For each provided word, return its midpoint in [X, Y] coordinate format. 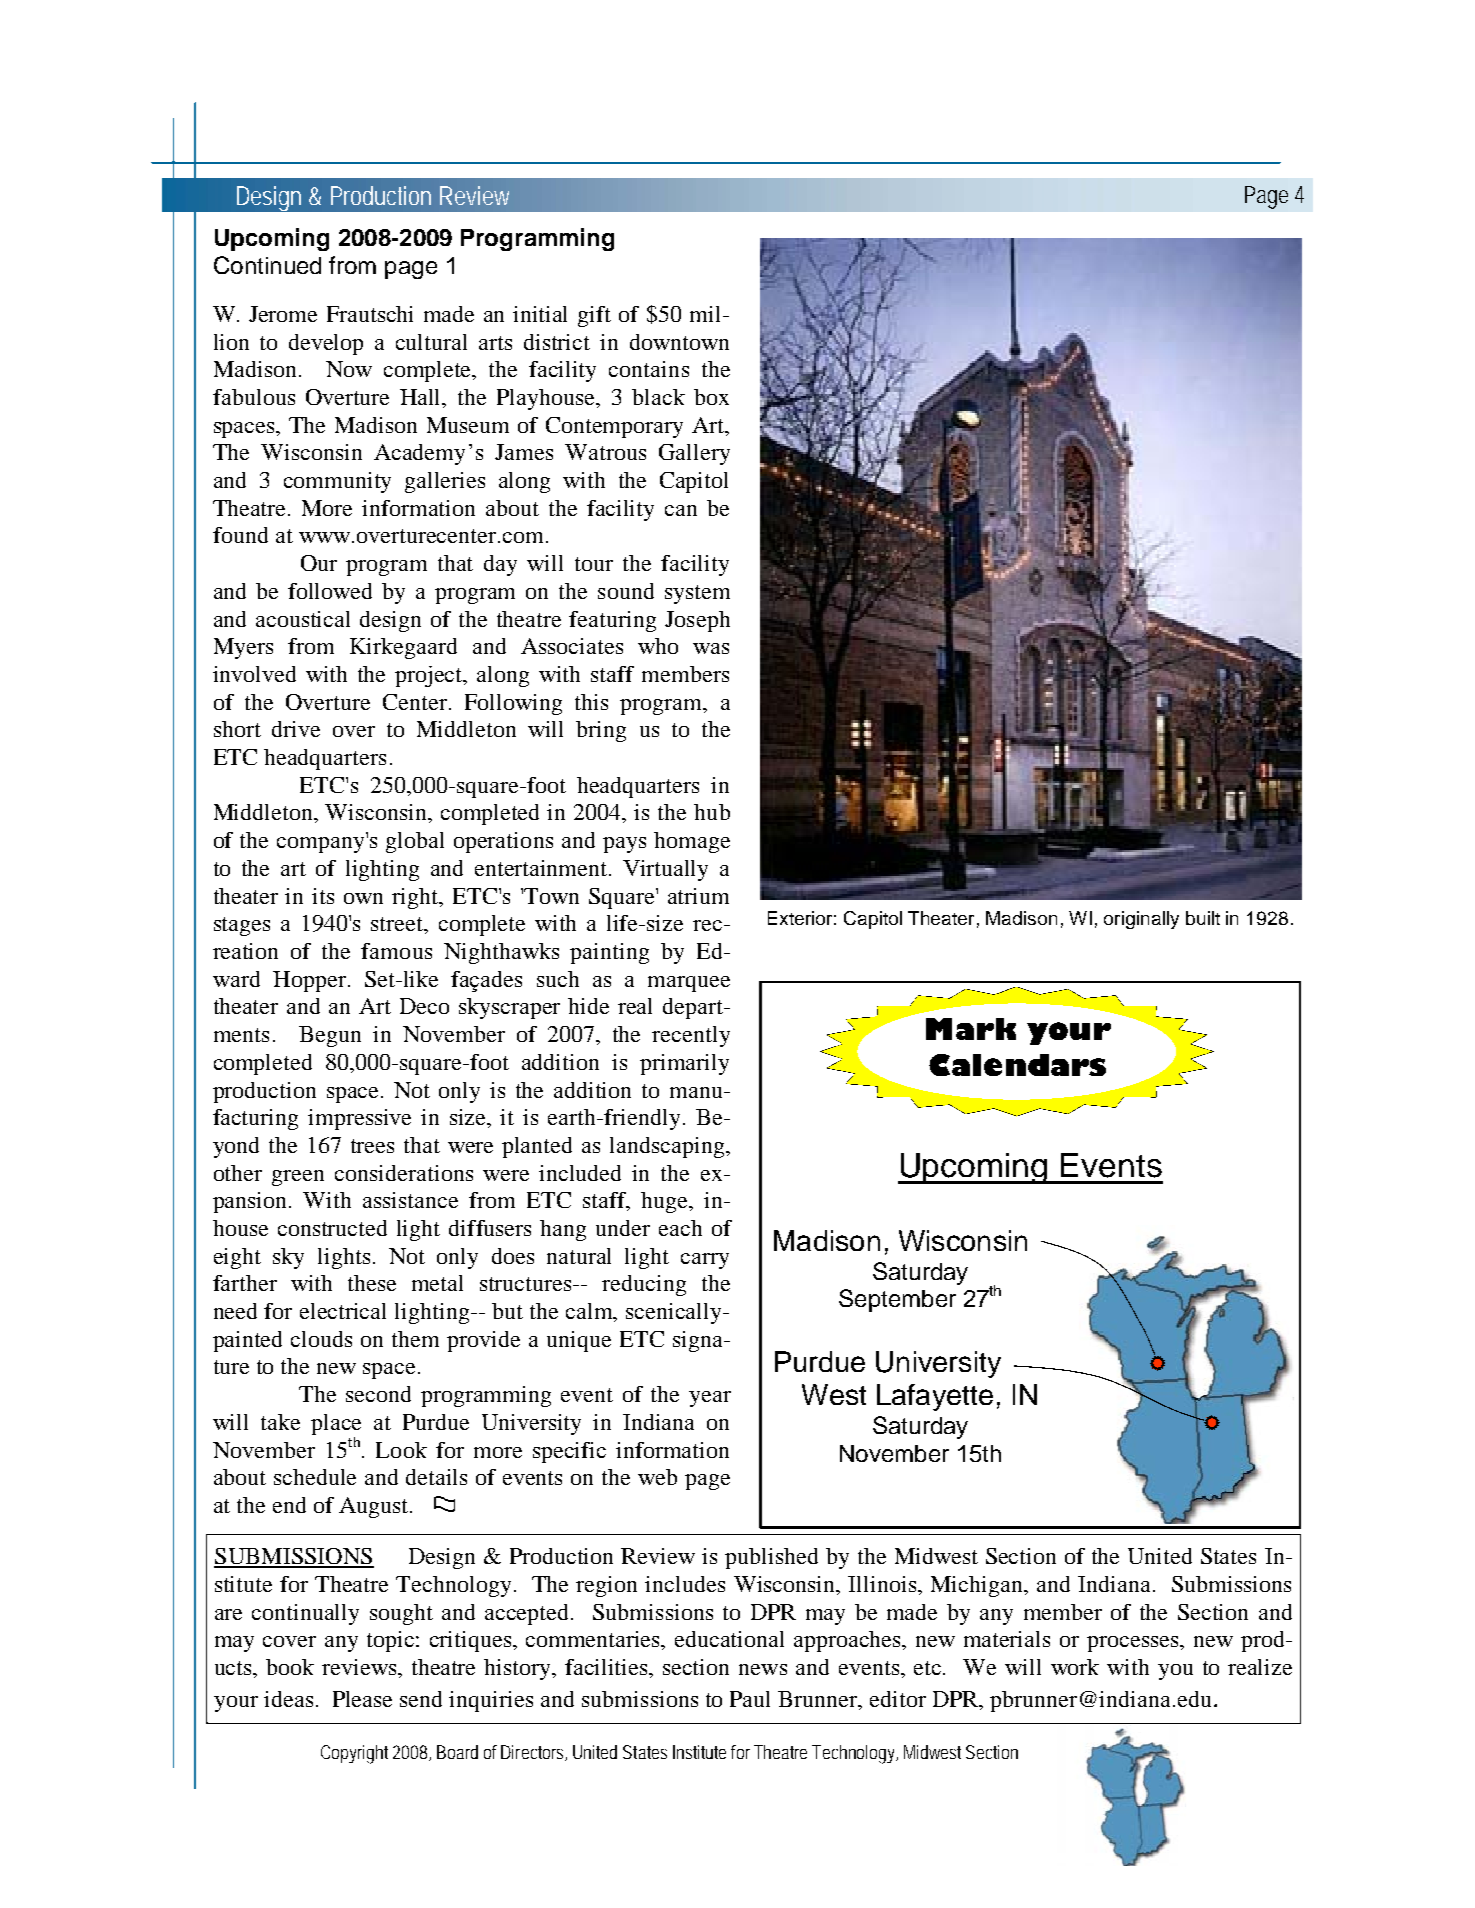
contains [649, 369]
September [897, 1300]
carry [705, 1261]
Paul [750, 1699]
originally [1141, 920]
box [711, 397]
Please [362, 1699]
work [1075, 1667]
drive [296, 729]
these [372, 1283]
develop [326, 344]
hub [712, 812]
